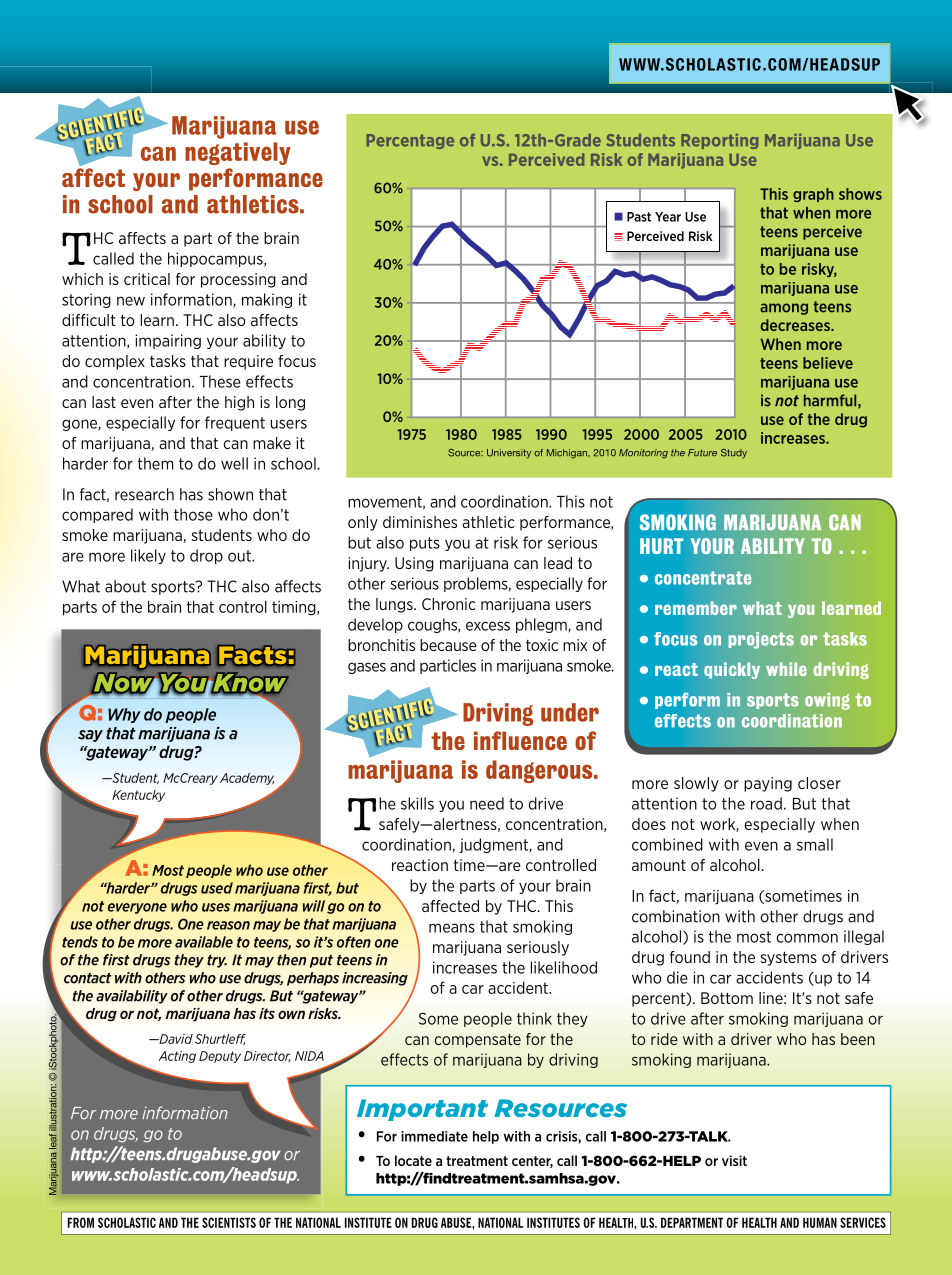 The image size is (952, 1275). I want to click on Why, so click(124, 715).
